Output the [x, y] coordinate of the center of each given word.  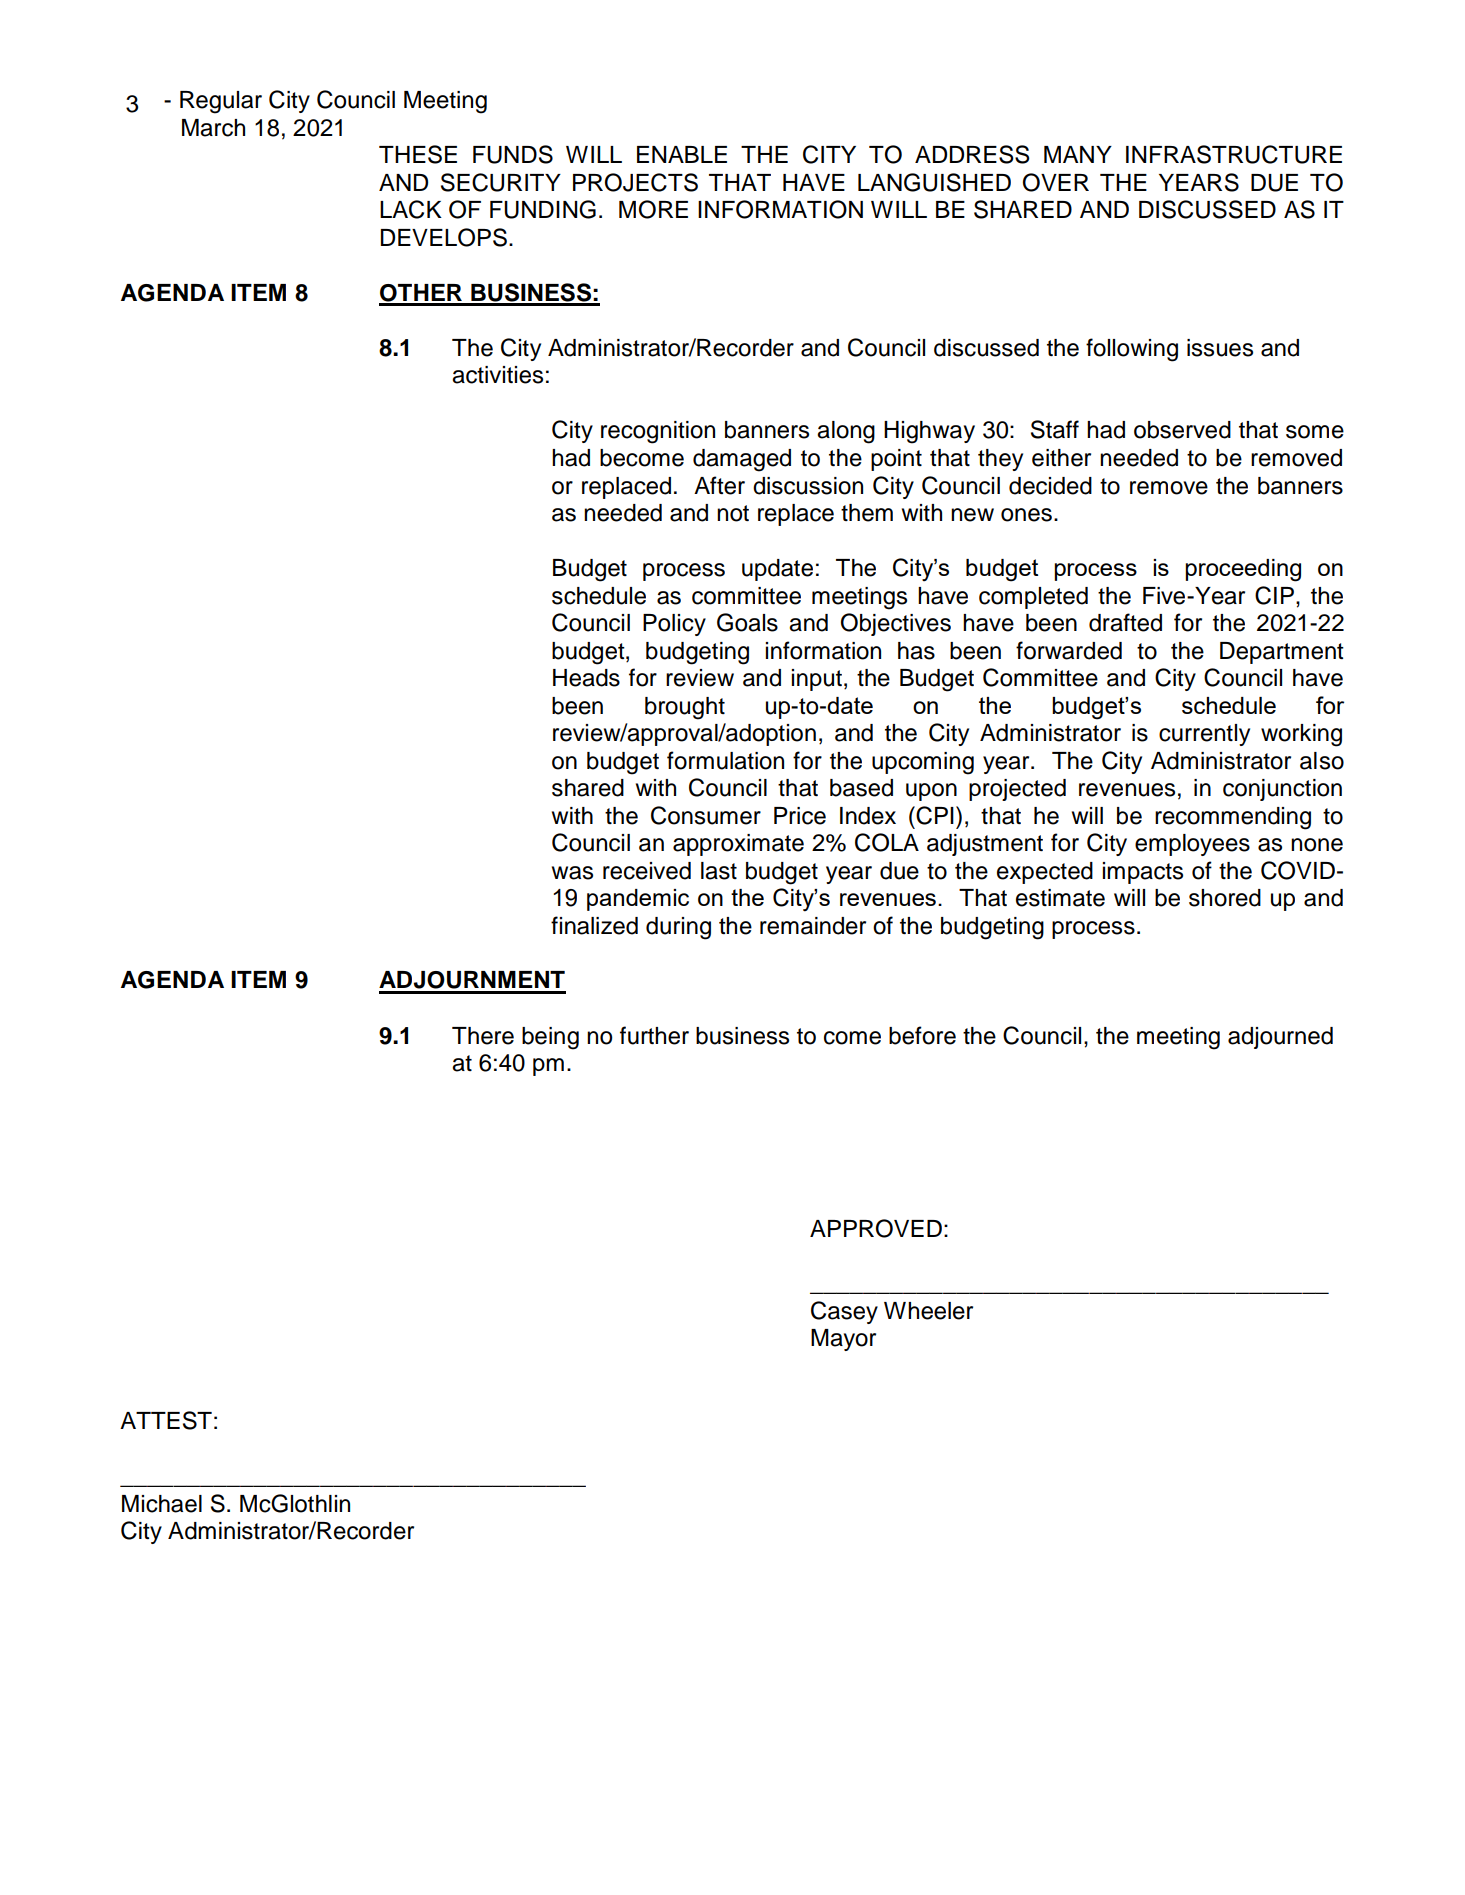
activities [497, 375]
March [213, 128]
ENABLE [682, 154]
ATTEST [166, 1420]
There [483, 1036]
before [922, 1035]
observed [1182, 430]
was [572, 873]
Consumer [706, 815]
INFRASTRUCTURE [1234, 154]
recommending [1233, 818]
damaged [742, 460]
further [654, 1035]
